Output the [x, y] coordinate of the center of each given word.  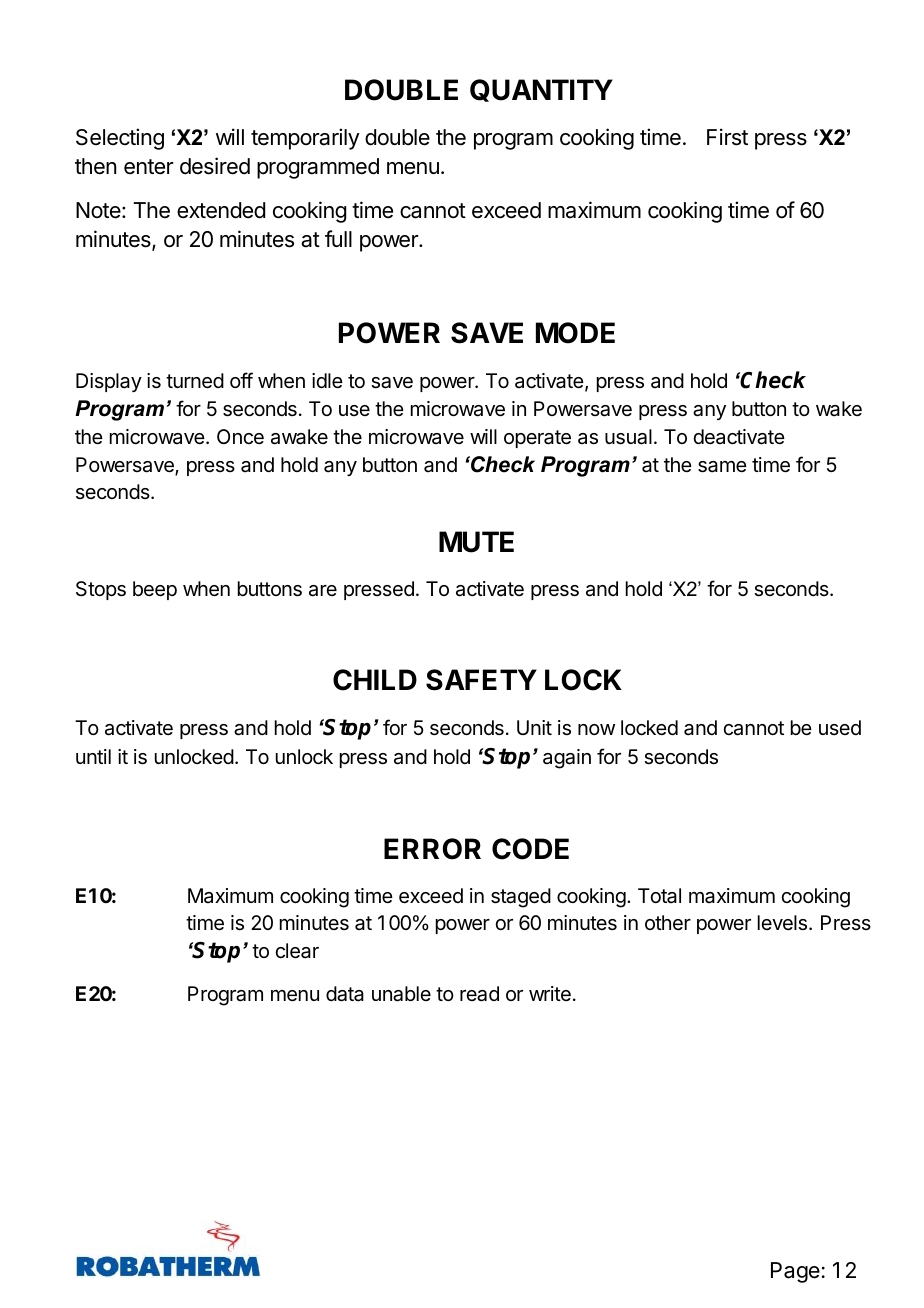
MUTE [476, 542]
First [727, 137]
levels [782, 923]
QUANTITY [541, 90]
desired [215, 166]
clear [297, 951]
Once [240, 436]
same [722, 467]
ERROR [432, 849]
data [345, 994]
